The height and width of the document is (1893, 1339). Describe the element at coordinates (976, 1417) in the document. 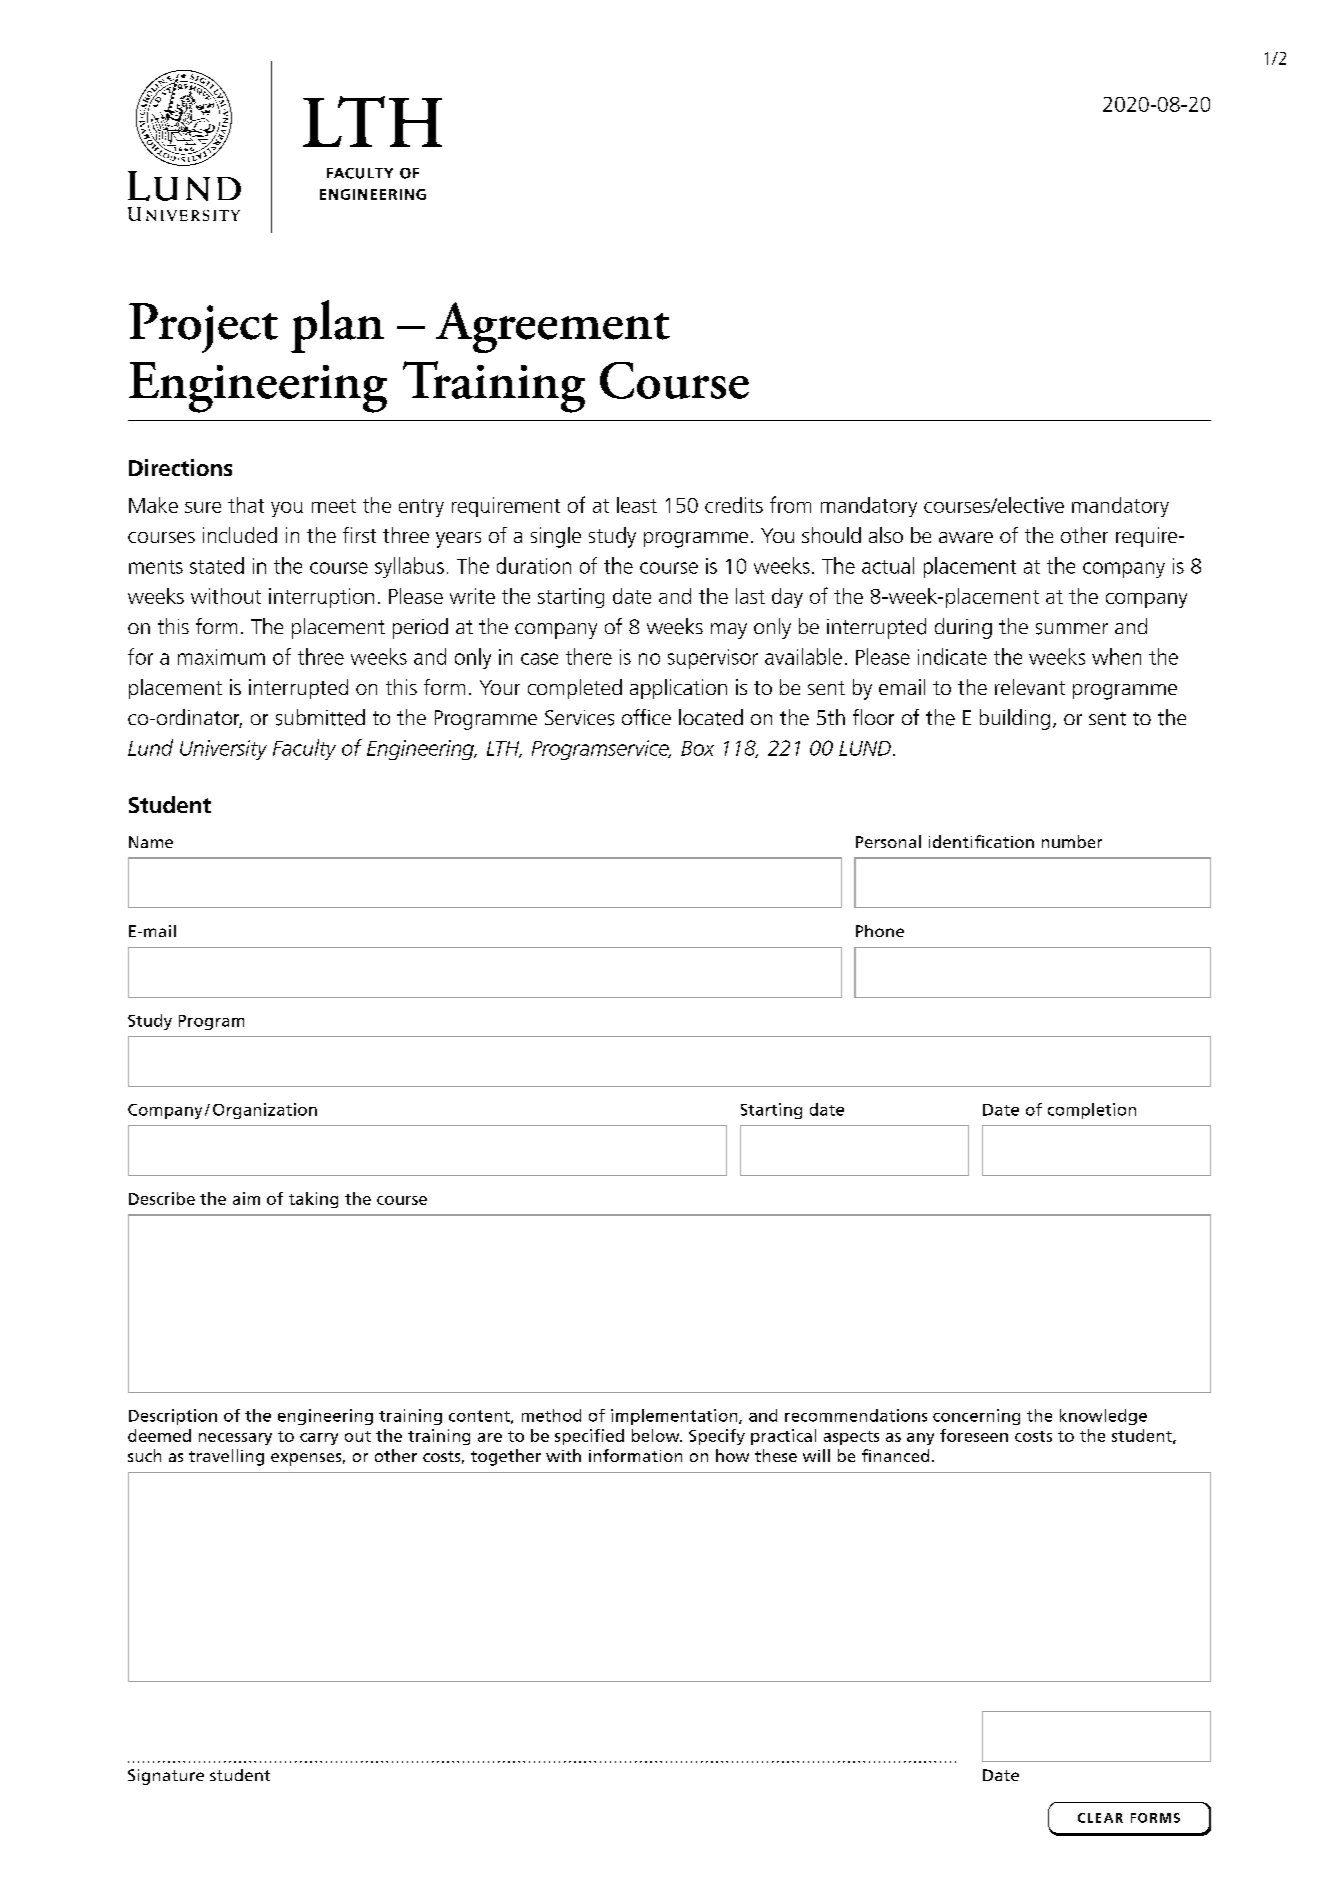

I see `concerning` at that location.
